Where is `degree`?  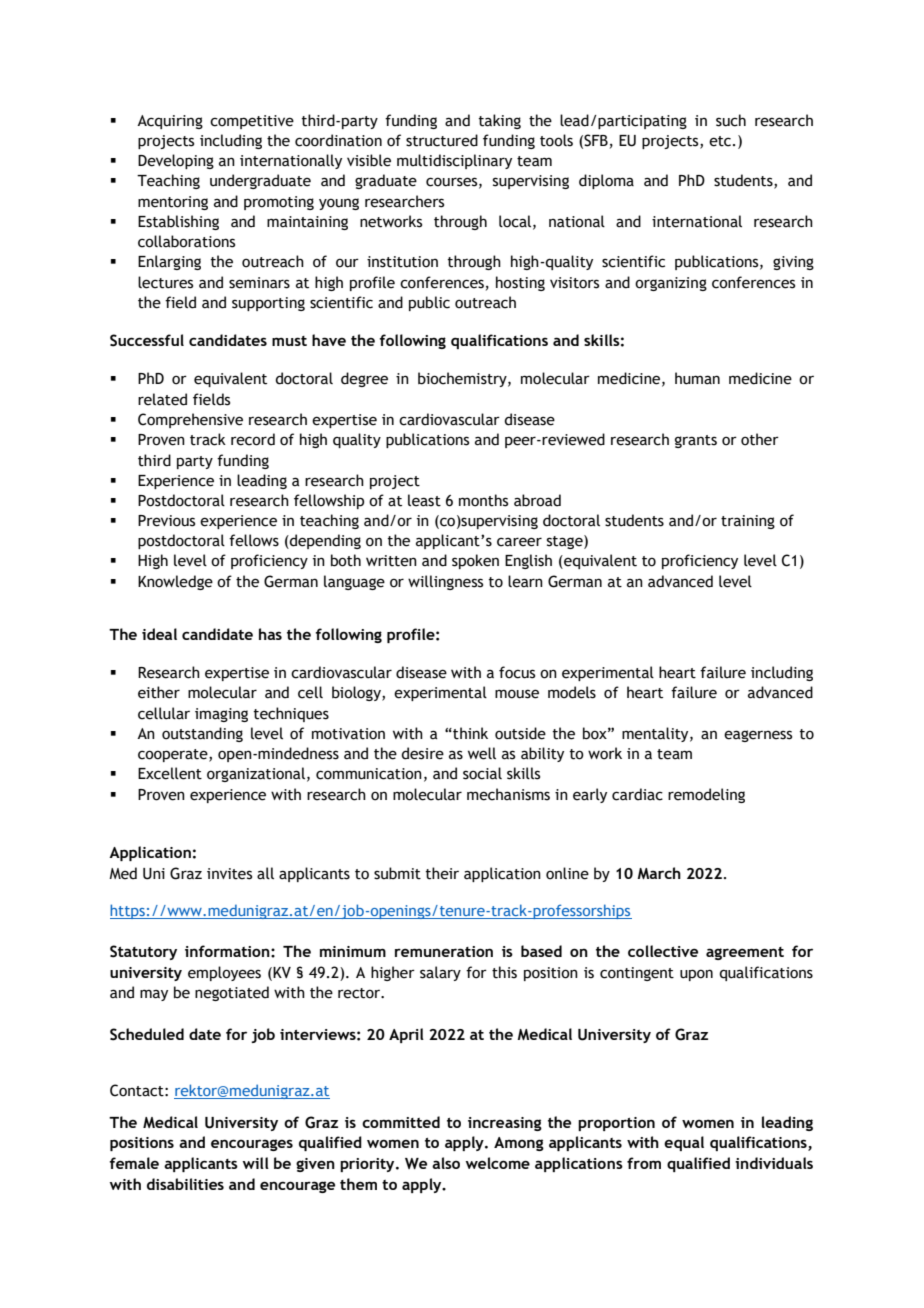
degree is located at coordinates (364, 379).
